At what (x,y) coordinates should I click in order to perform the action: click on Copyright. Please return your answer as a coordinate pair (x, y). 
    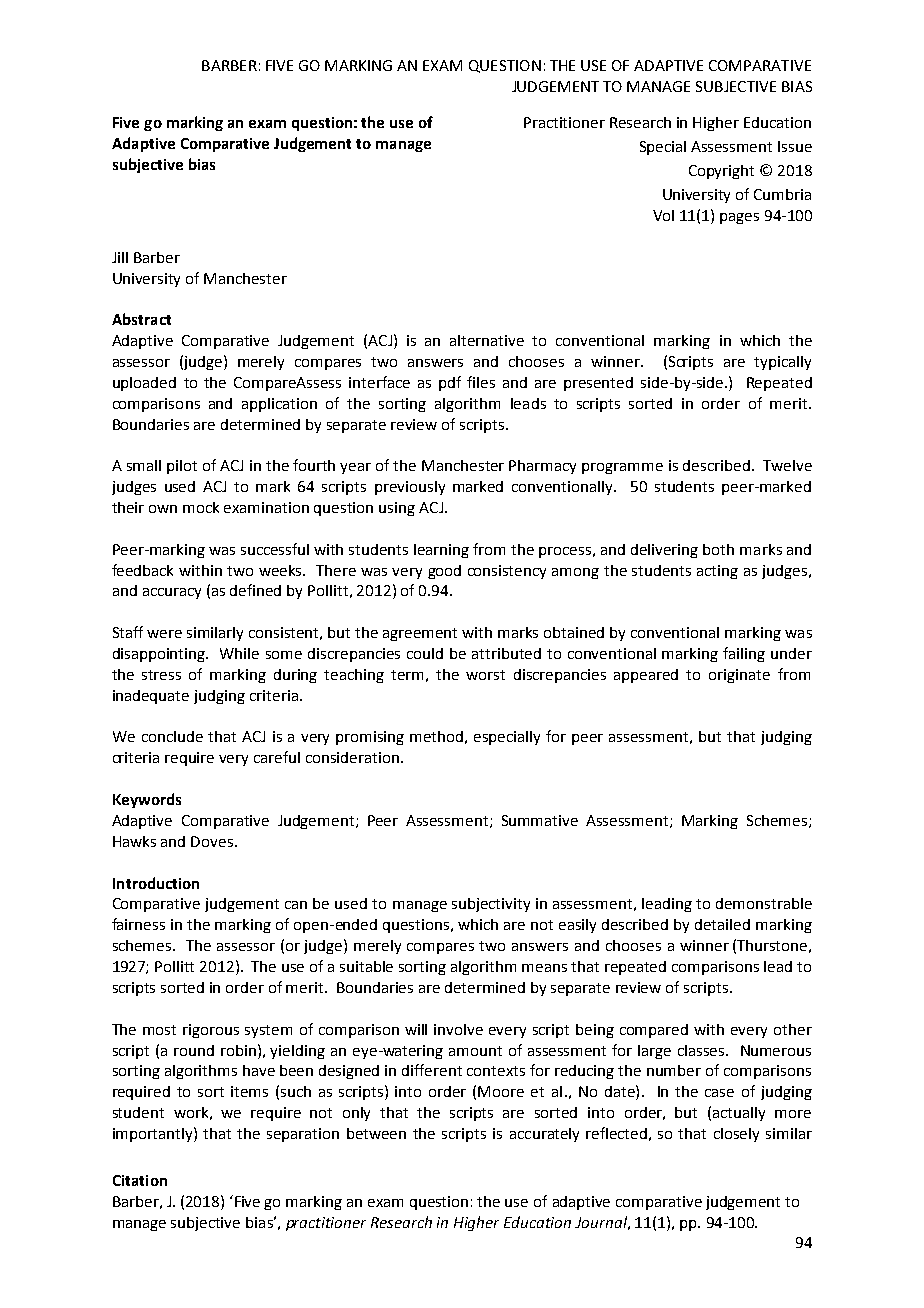
    Looking at the image, I should click on (721, 172).
